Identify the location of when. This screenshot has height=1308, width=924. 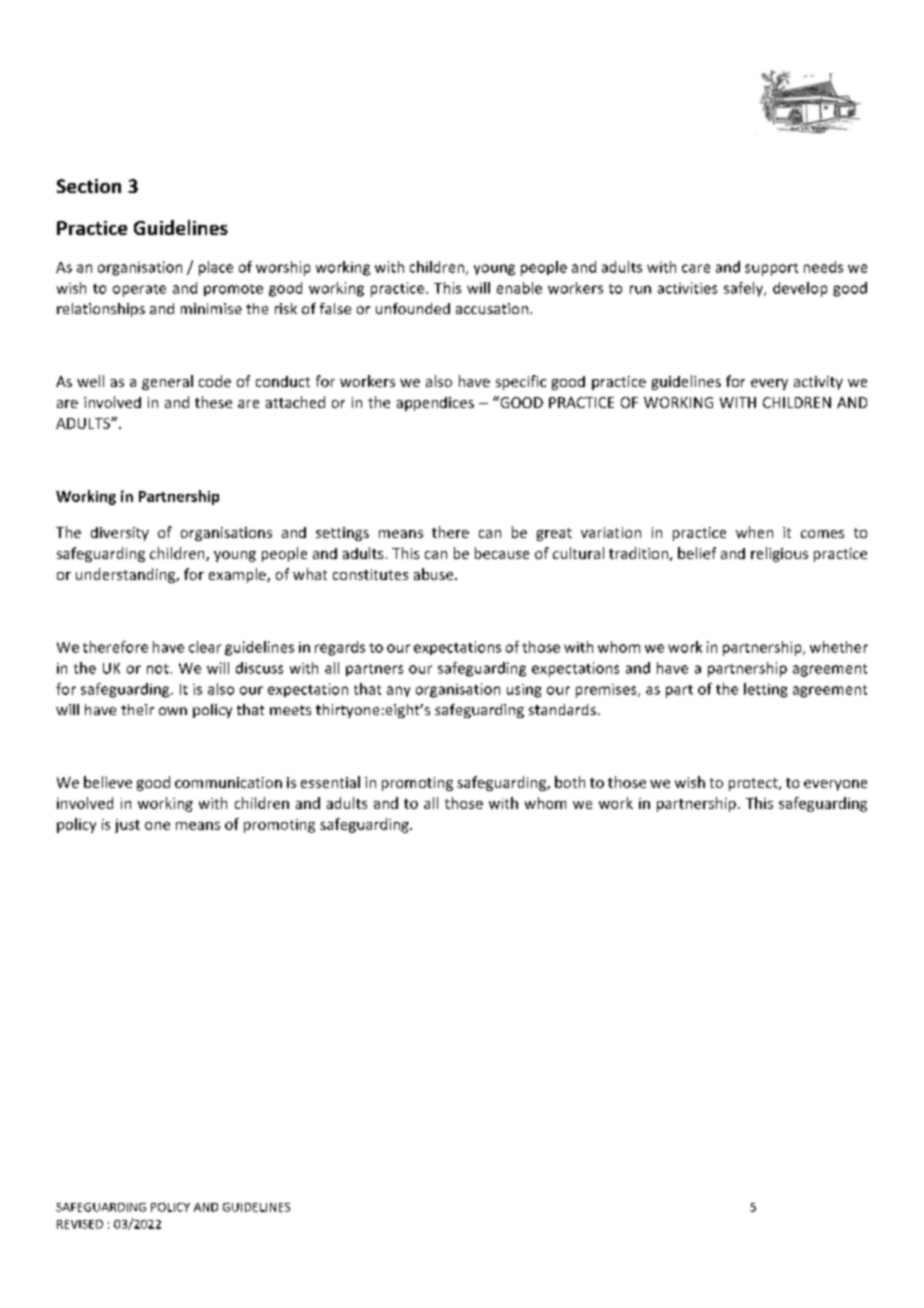
(754, 532).
